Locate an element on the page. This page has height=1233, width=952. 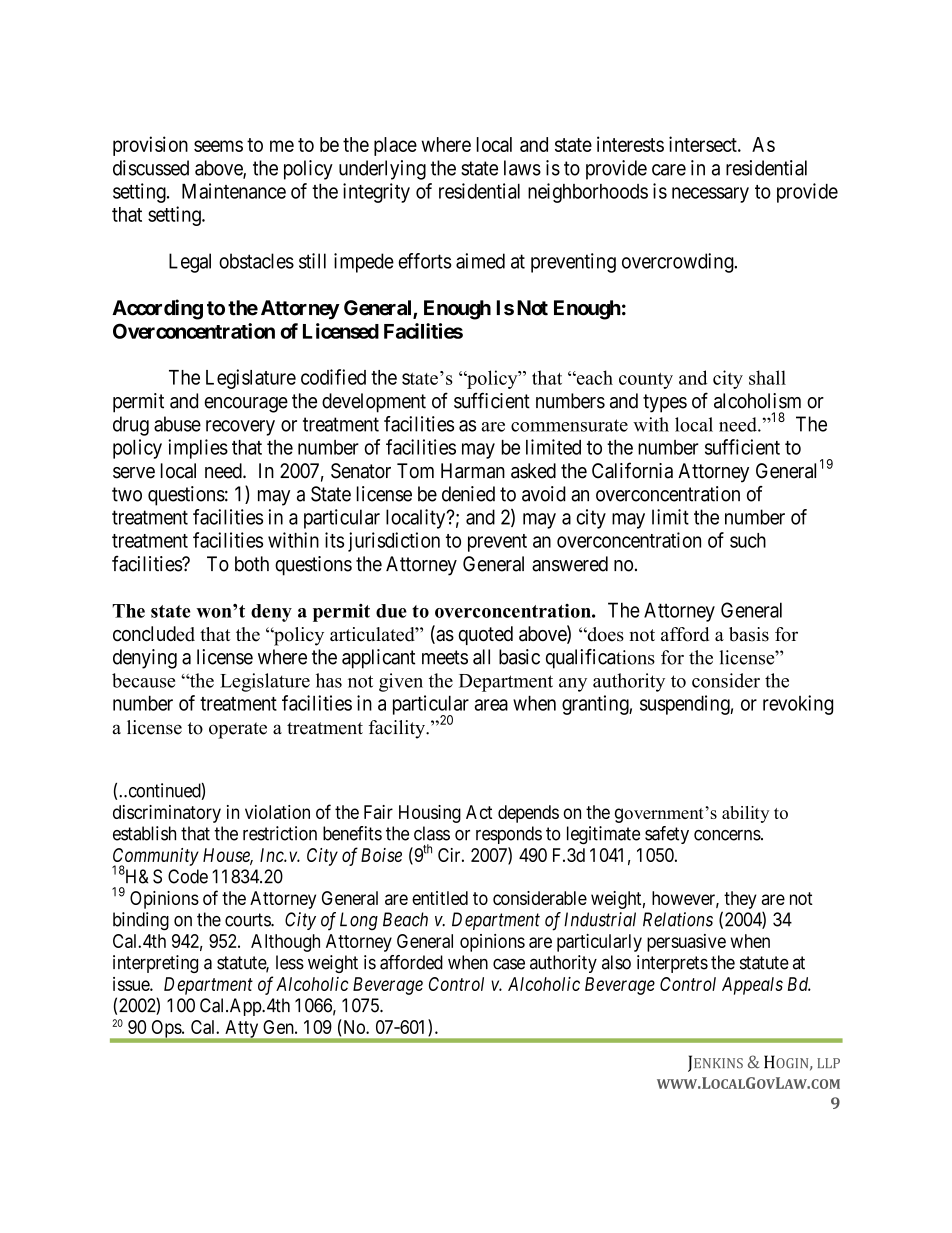
Maintenance is located at coordinates (234, 191).
